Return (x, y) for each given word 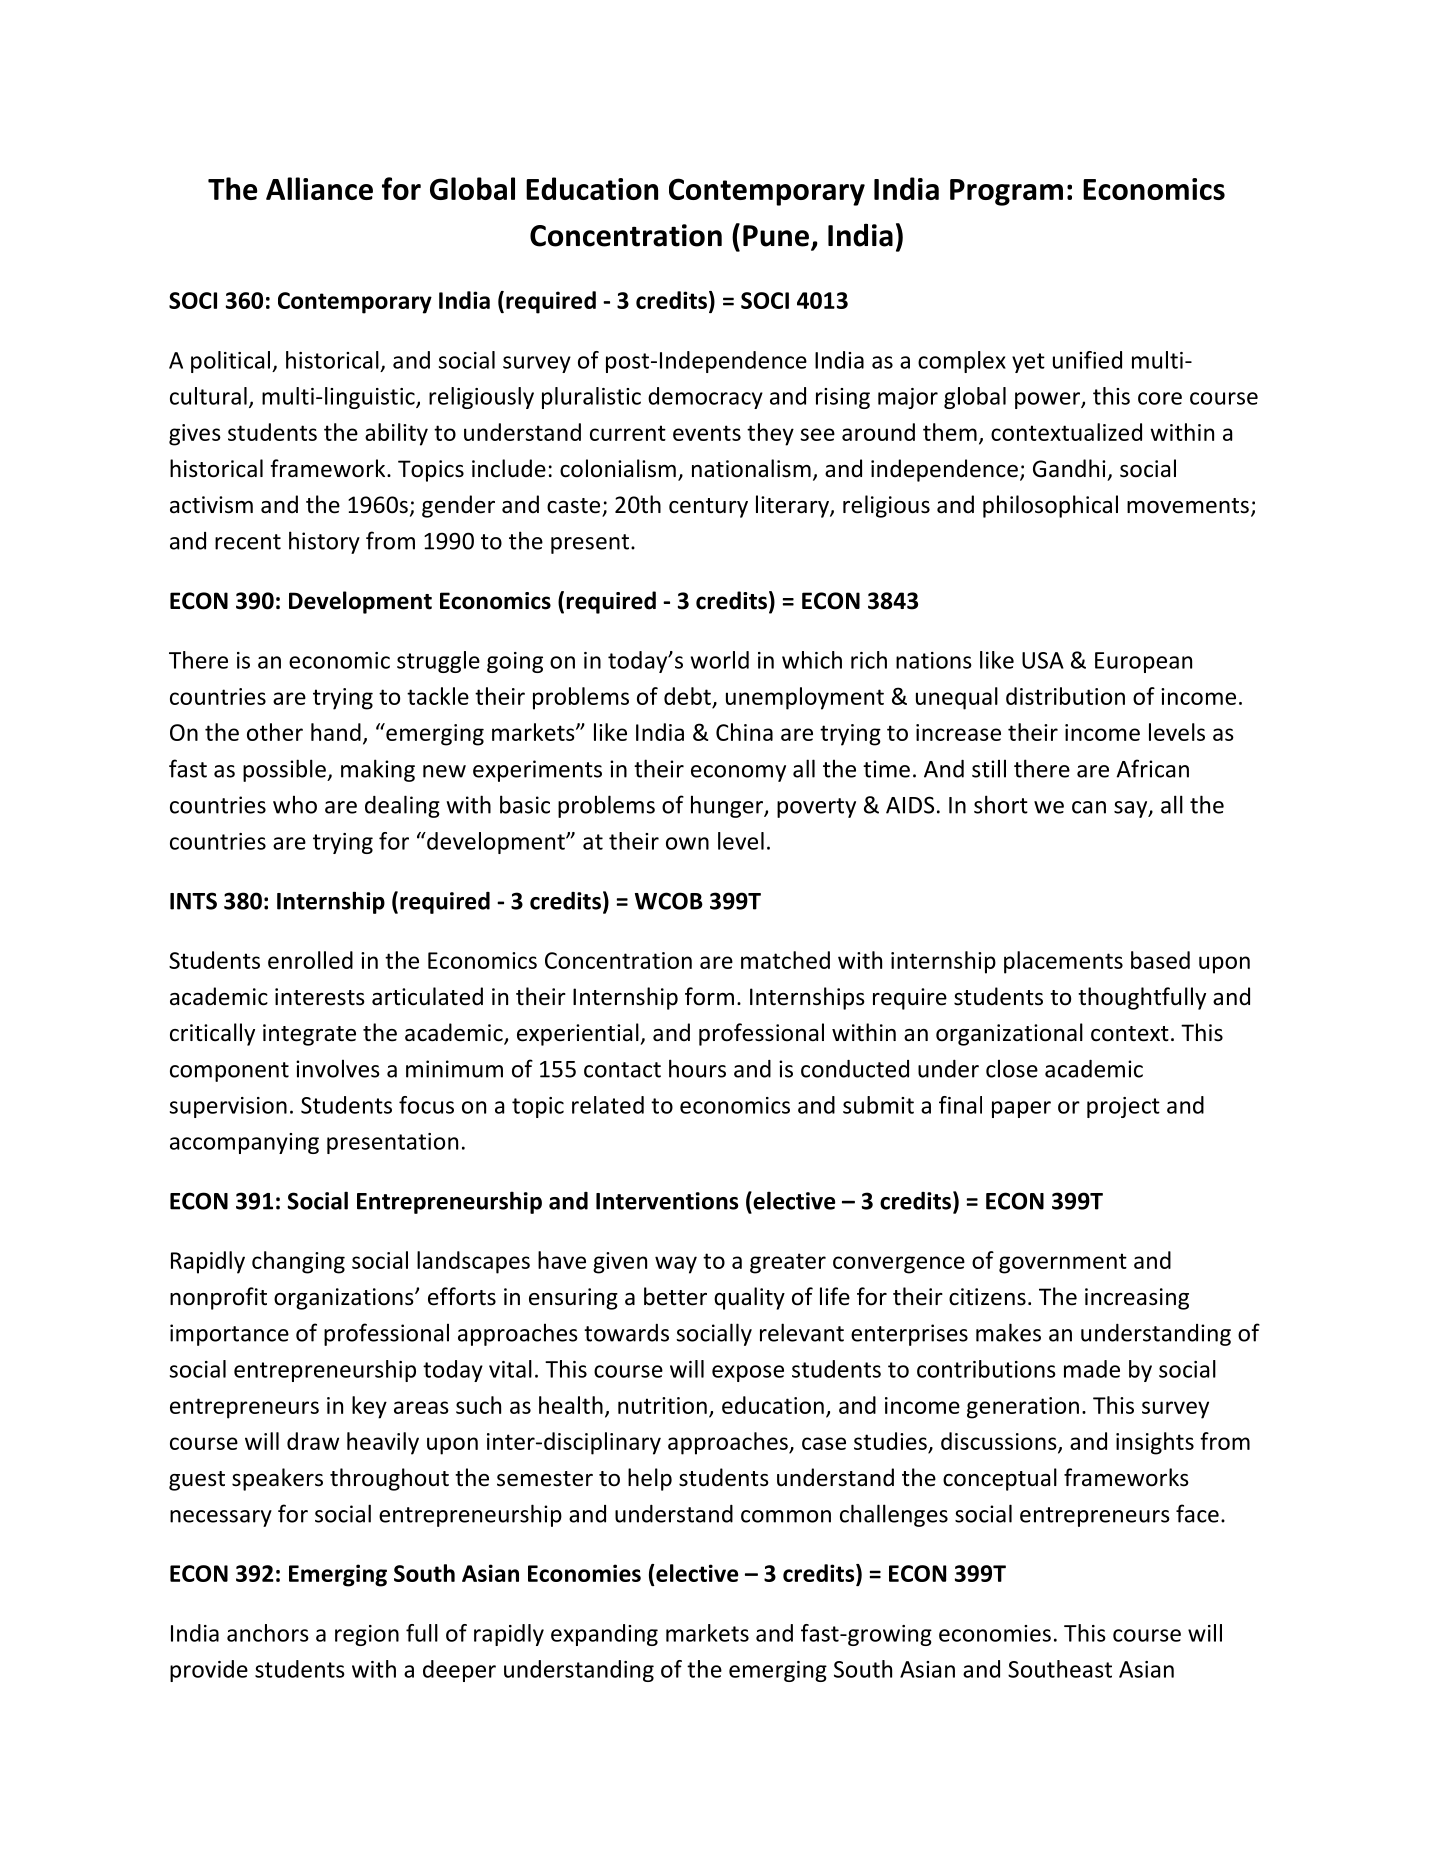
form (709, 996)
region (367, 1635)
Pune (777, 237)
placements (1063, 962)
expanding (604, 1635)
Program (1006, 192)
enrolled (310, 960)
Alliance (319, 188)
